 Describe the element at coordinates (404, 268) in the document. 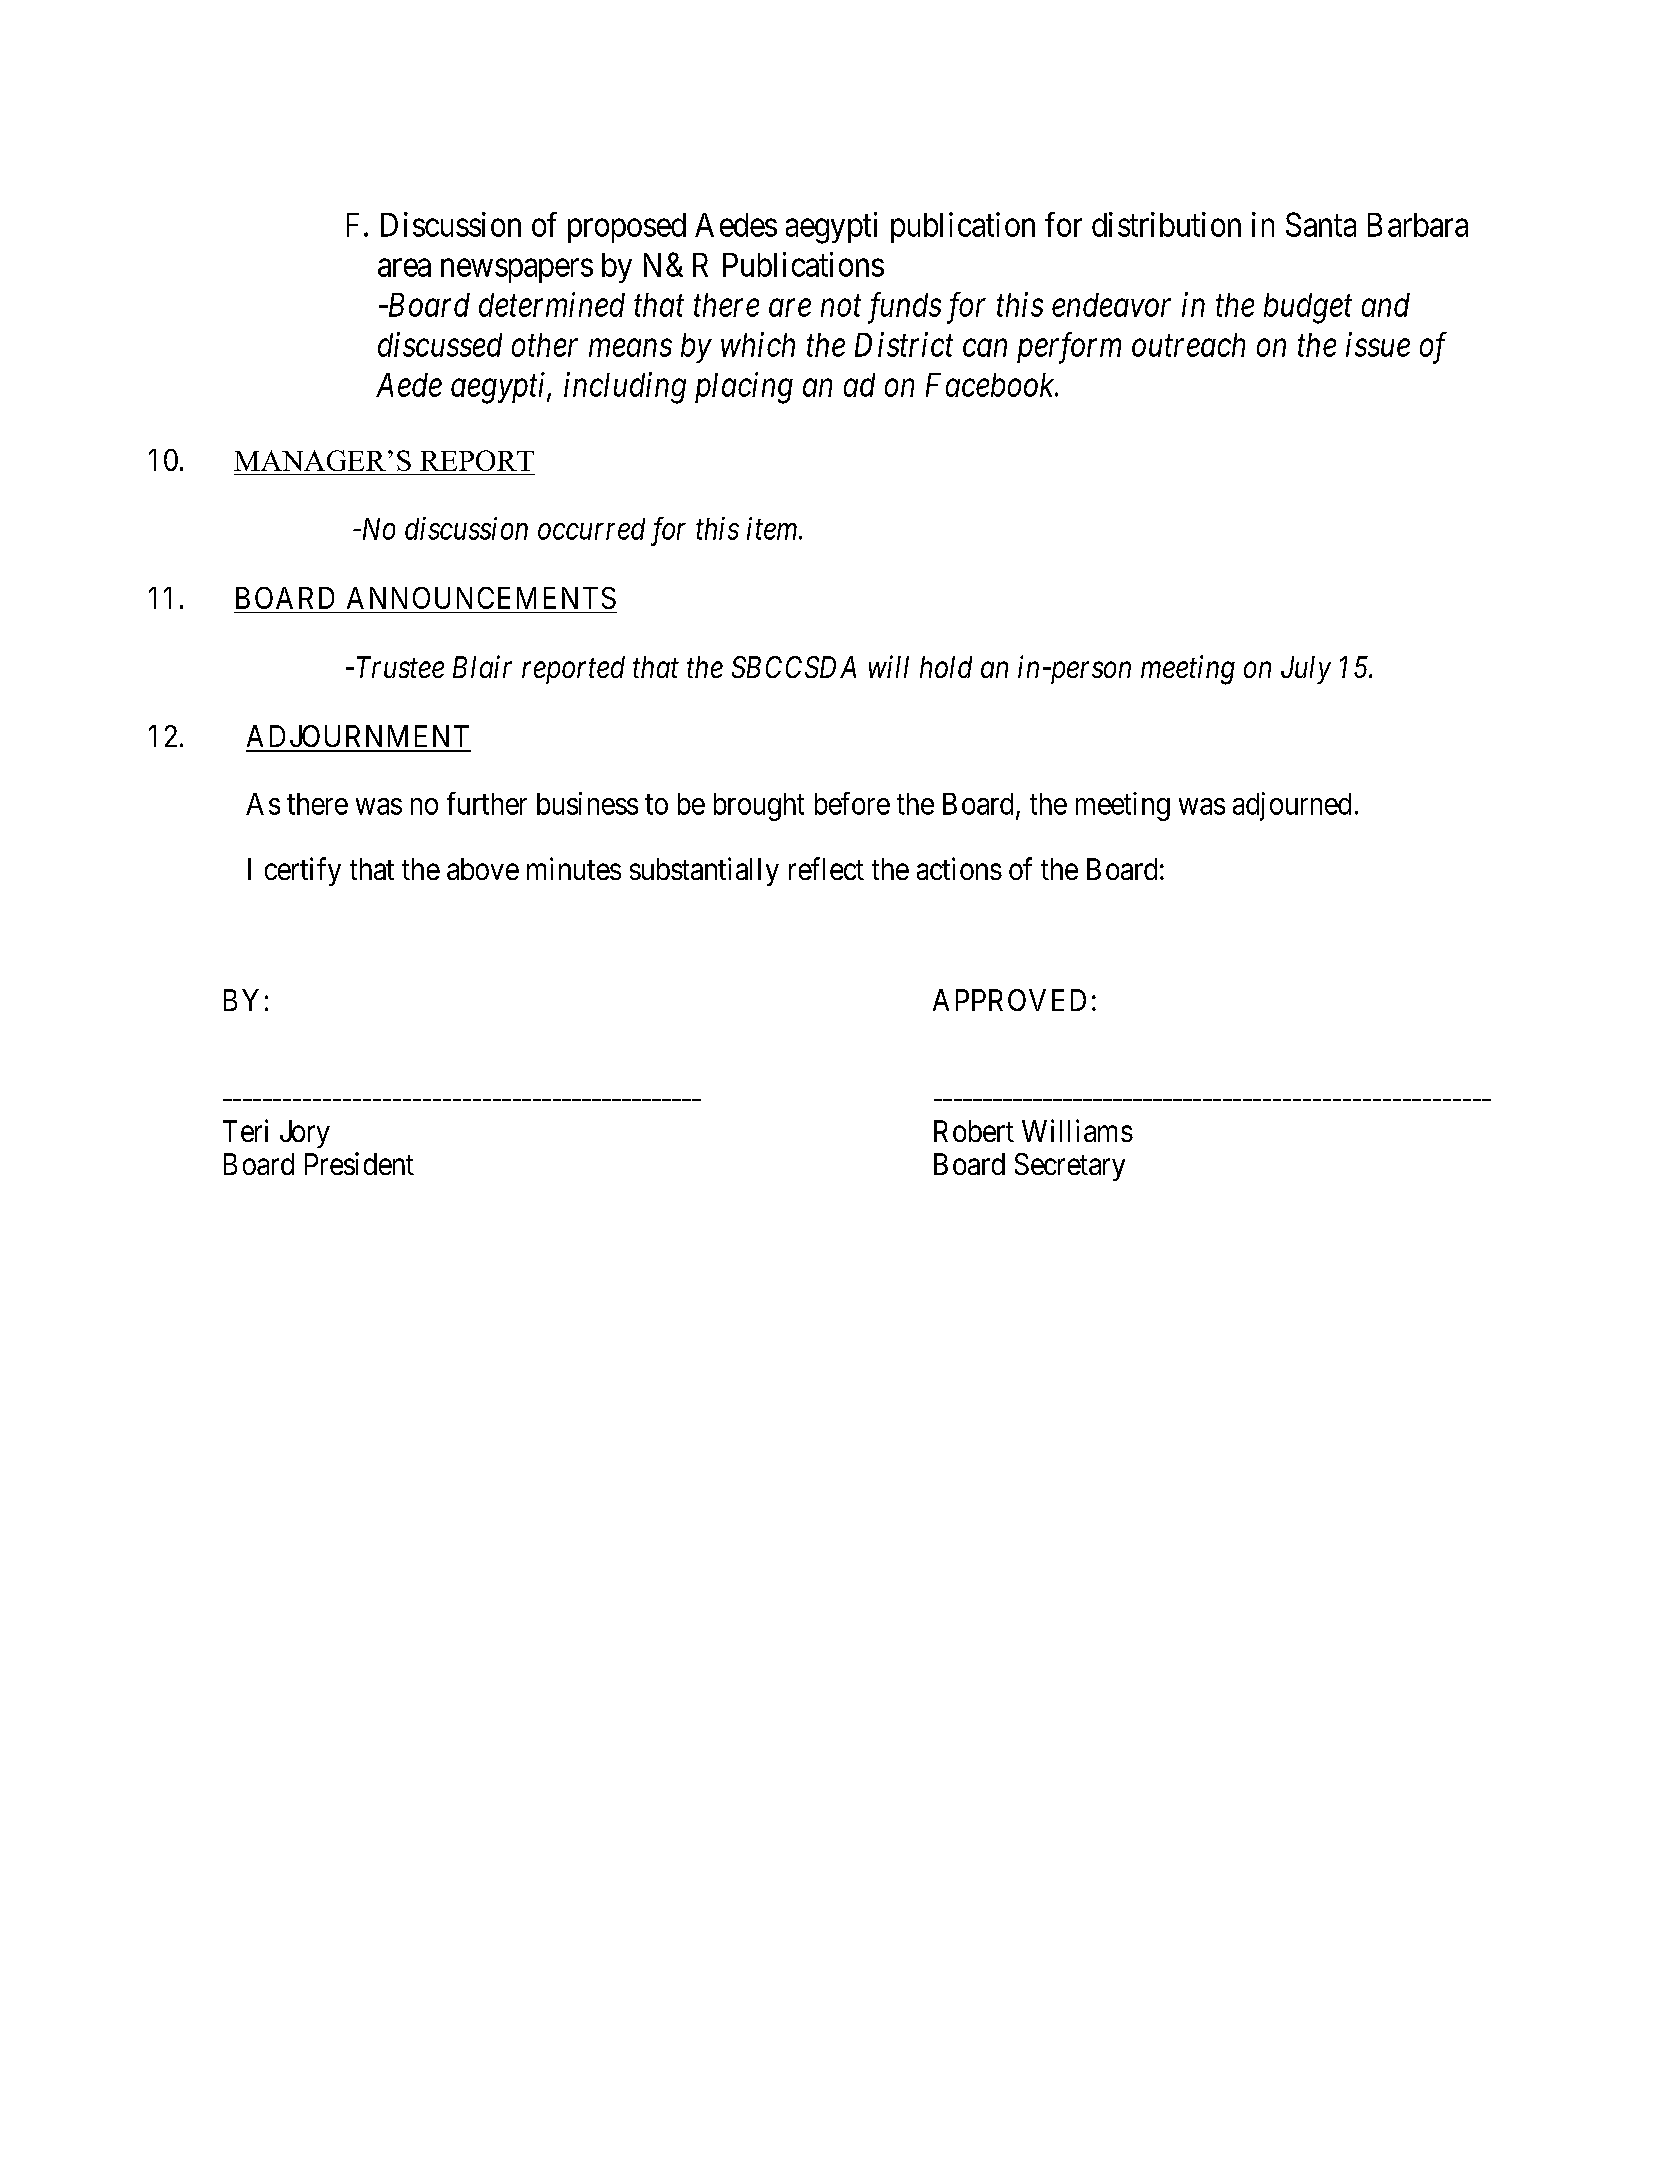

I see `area` at that location.
